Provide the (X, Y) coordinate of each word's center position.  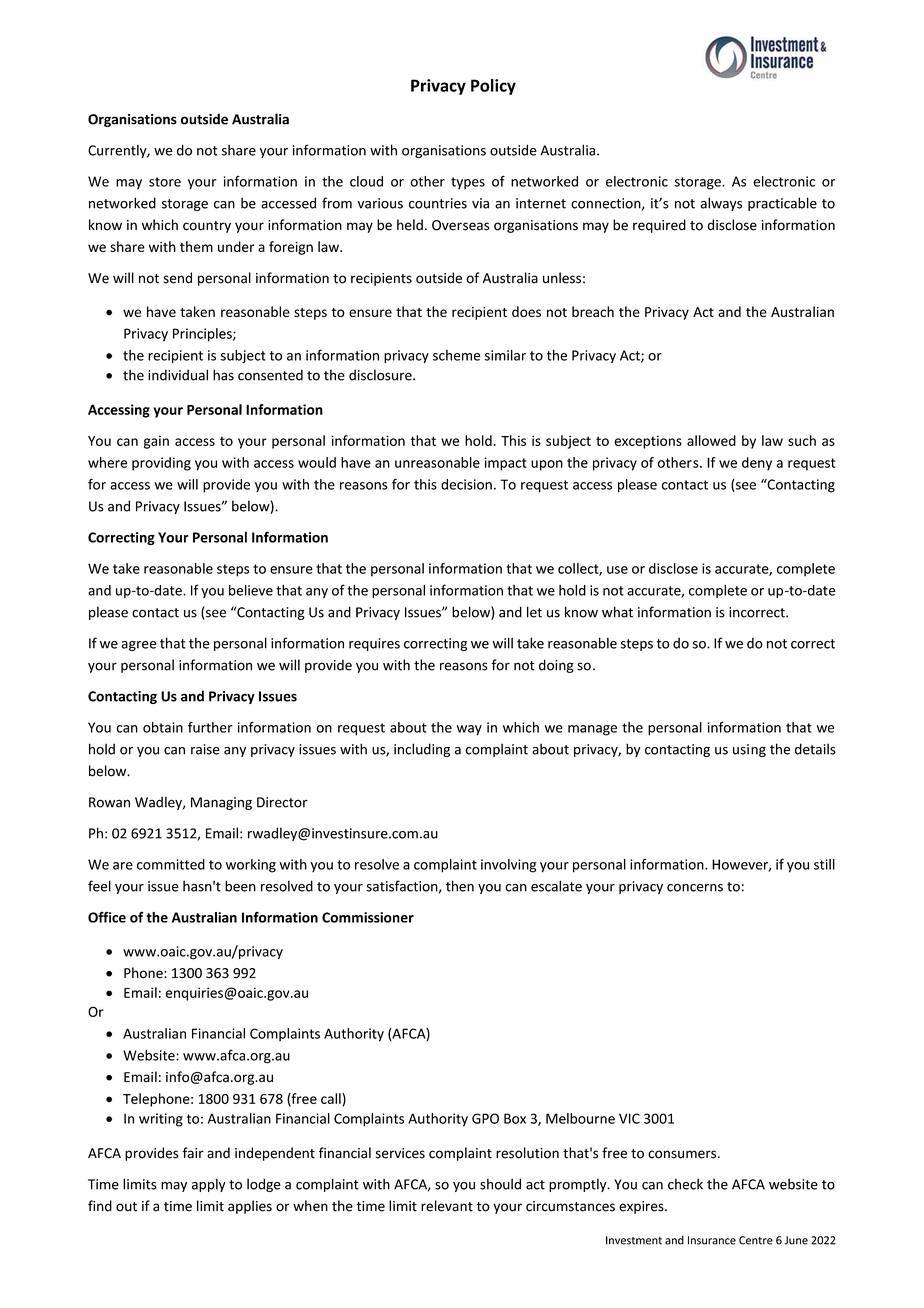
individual (178, 375)
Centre (756, 1240)
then (460, 886)
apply (209, 1185)
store (165, 182)
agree (138, 646)
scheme (457, 355)
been (240, 886)
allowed (711, 440)
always (721, 204)
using (749, 750)
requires (374, 644)
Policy (493, 87)
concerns (695, 888)
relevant (447, 1206)
